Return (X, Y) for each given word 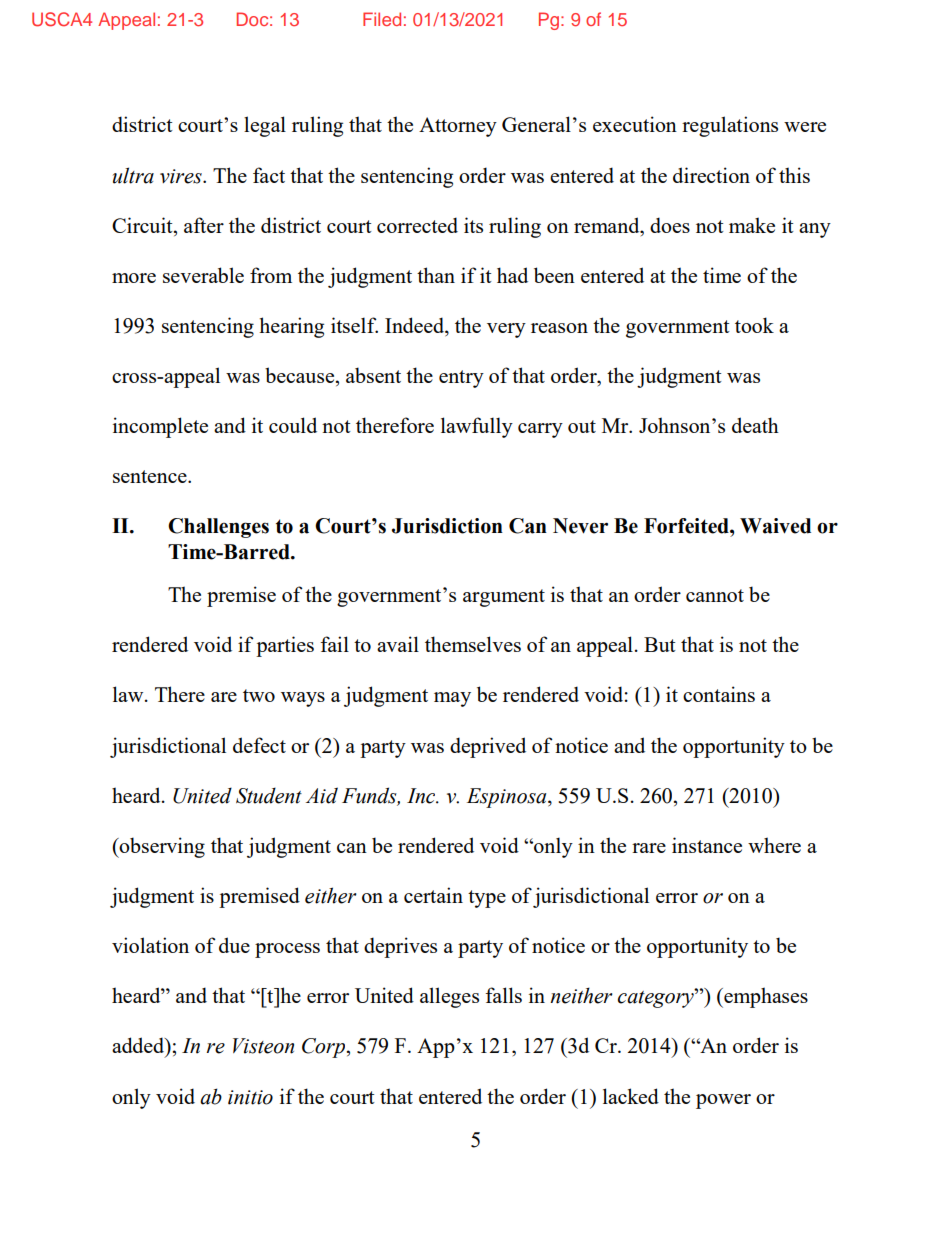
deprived (488, 747)
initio (250, 1097)
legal (265, 126)
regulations (730, 126)
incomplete (160, 427)
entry (461, 379)
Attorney (458, 127)
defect (259, 745)
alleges (449, 997)
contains (719, 694)
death (755, 425)
